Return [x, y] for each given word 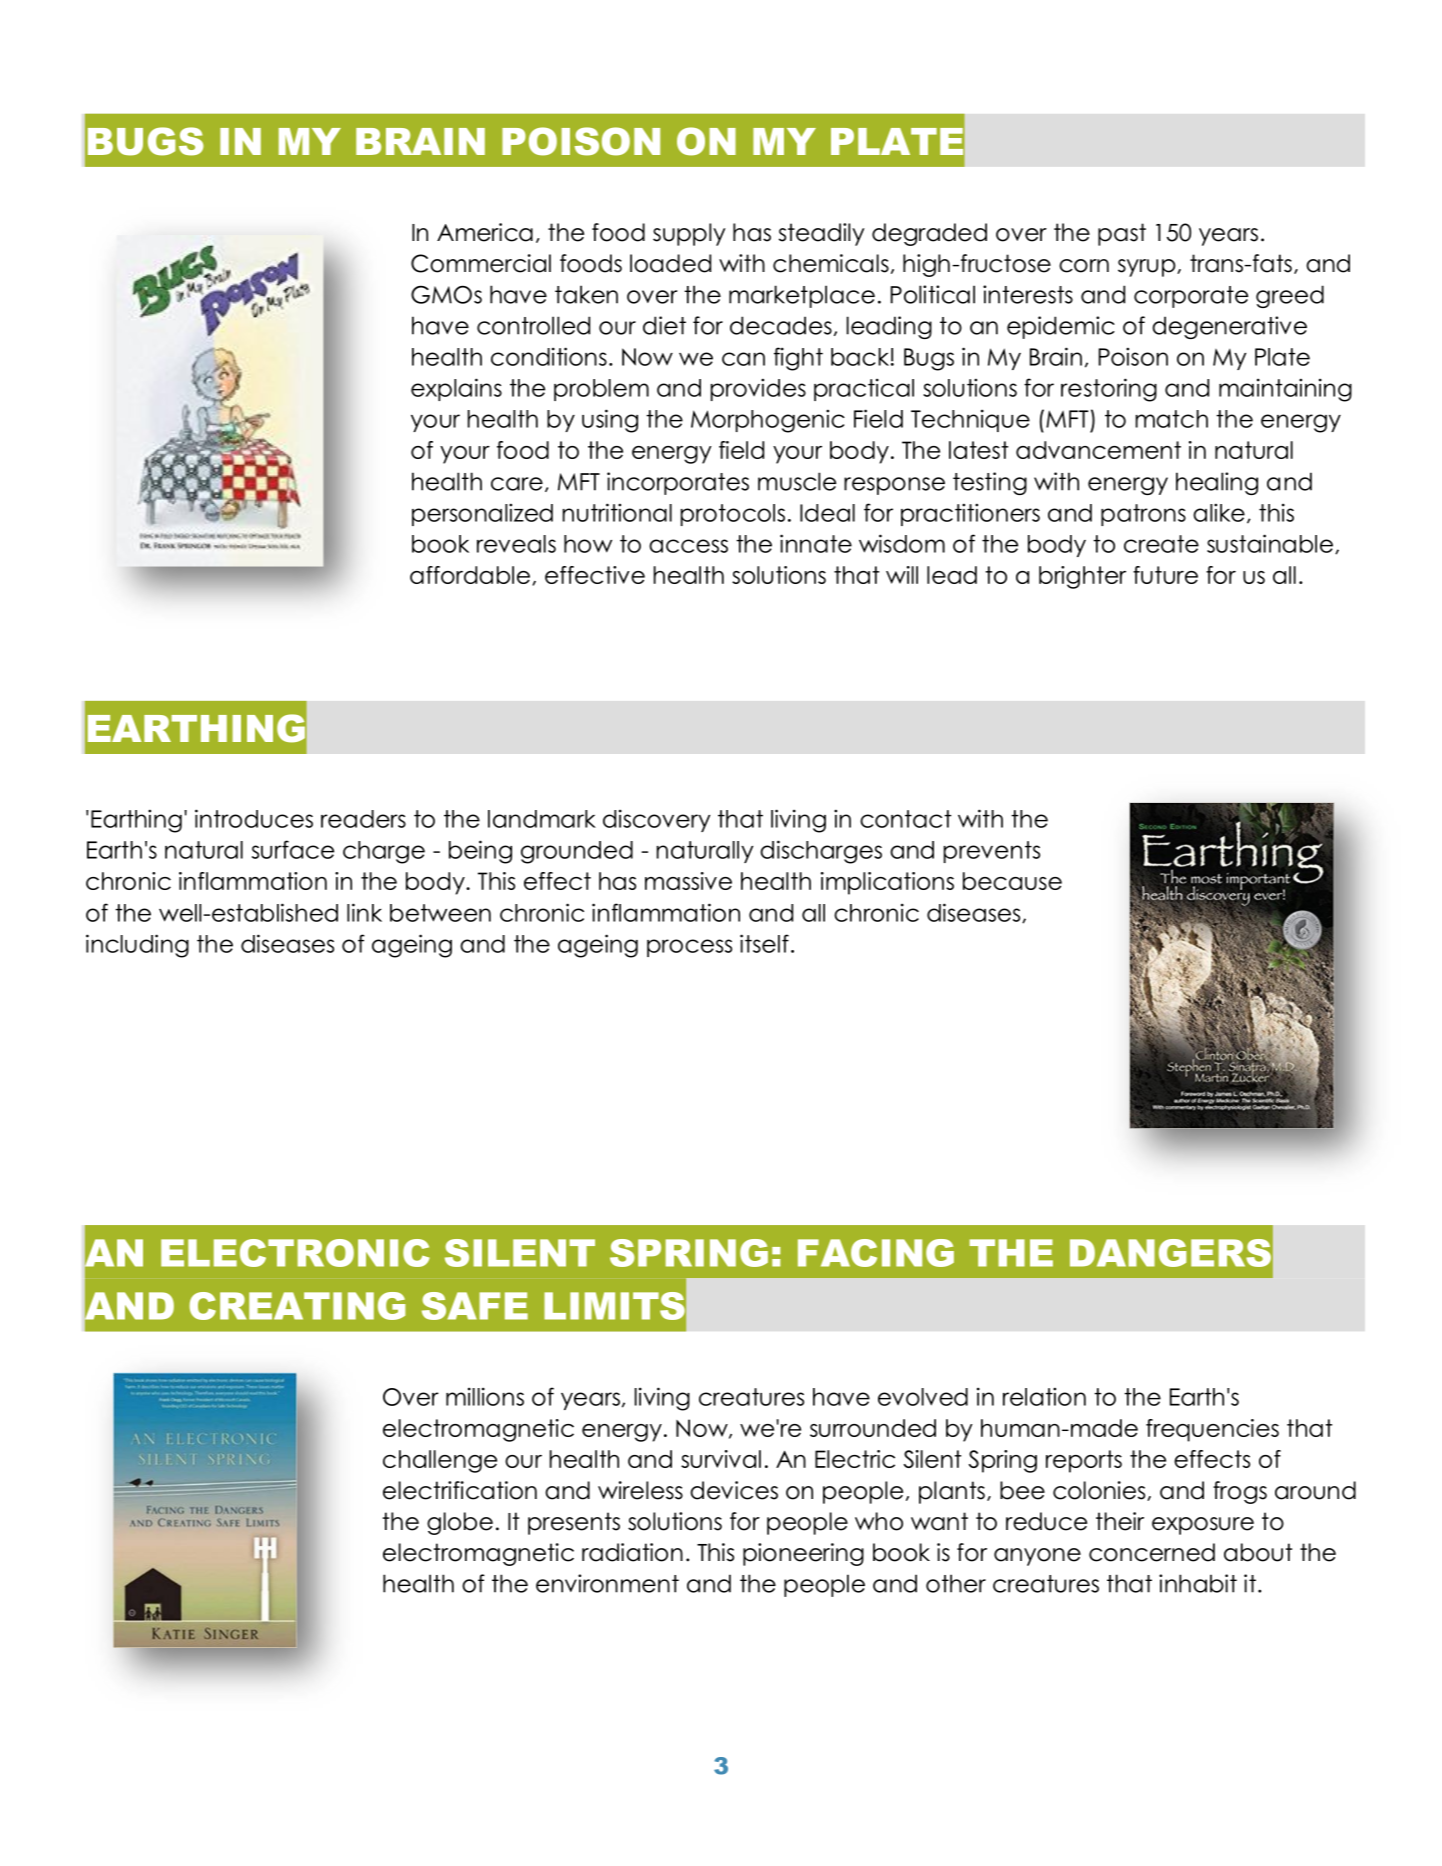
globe [460, 1523]
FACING [876, 1253]
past [1122, 234]
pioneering [803, 1554]
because [1012, 881]
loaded [670, 263]
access [688, 546]
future [1165, 575]
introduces [254, 818]
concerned [1152, 1552]
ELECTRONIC [295, 1253]
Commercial [481, 263]
